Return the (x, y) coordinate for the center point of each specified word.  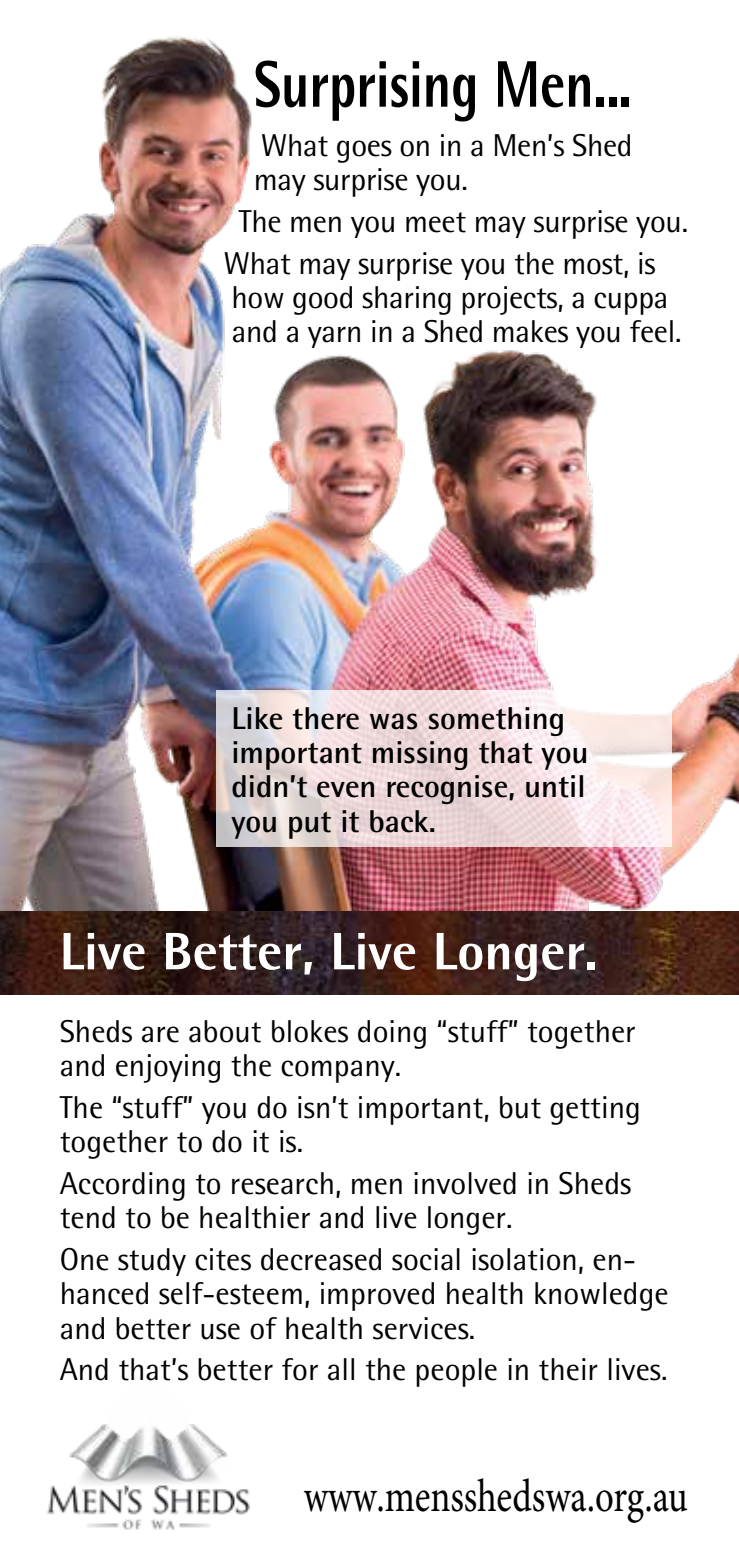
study (152, 1262)
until (554, 786)
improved (377, 1296)
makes (531, 331)
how (258, 297)
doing (392, 1034)
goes (364, 151)
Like (257, 718)
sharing (406, 300)
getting (594, 1110)
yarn (334, 337)
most (594, 265)
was (393, 721)
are (160, 1034)
